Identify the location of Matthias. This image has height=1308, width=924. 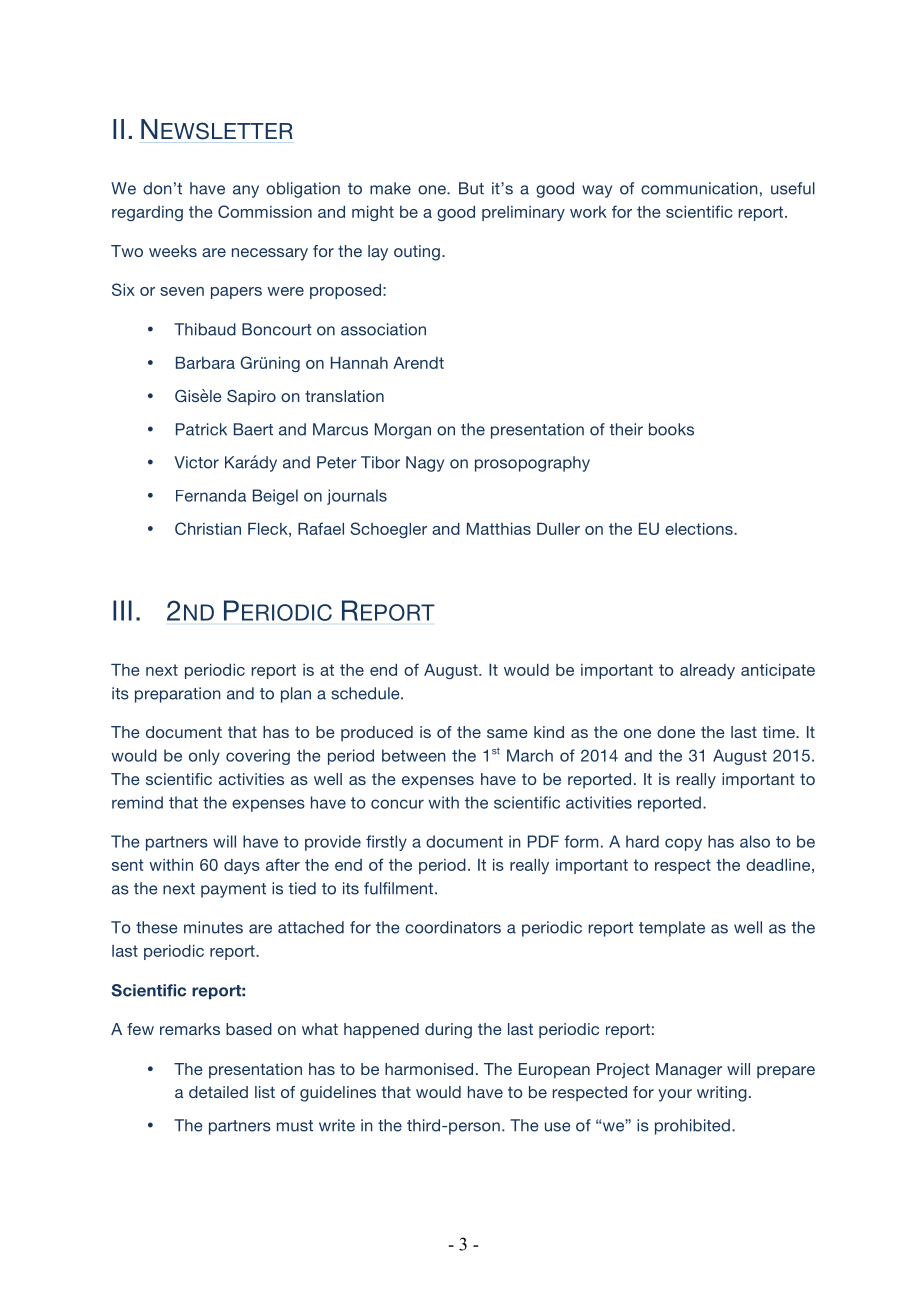
(499, 529).
